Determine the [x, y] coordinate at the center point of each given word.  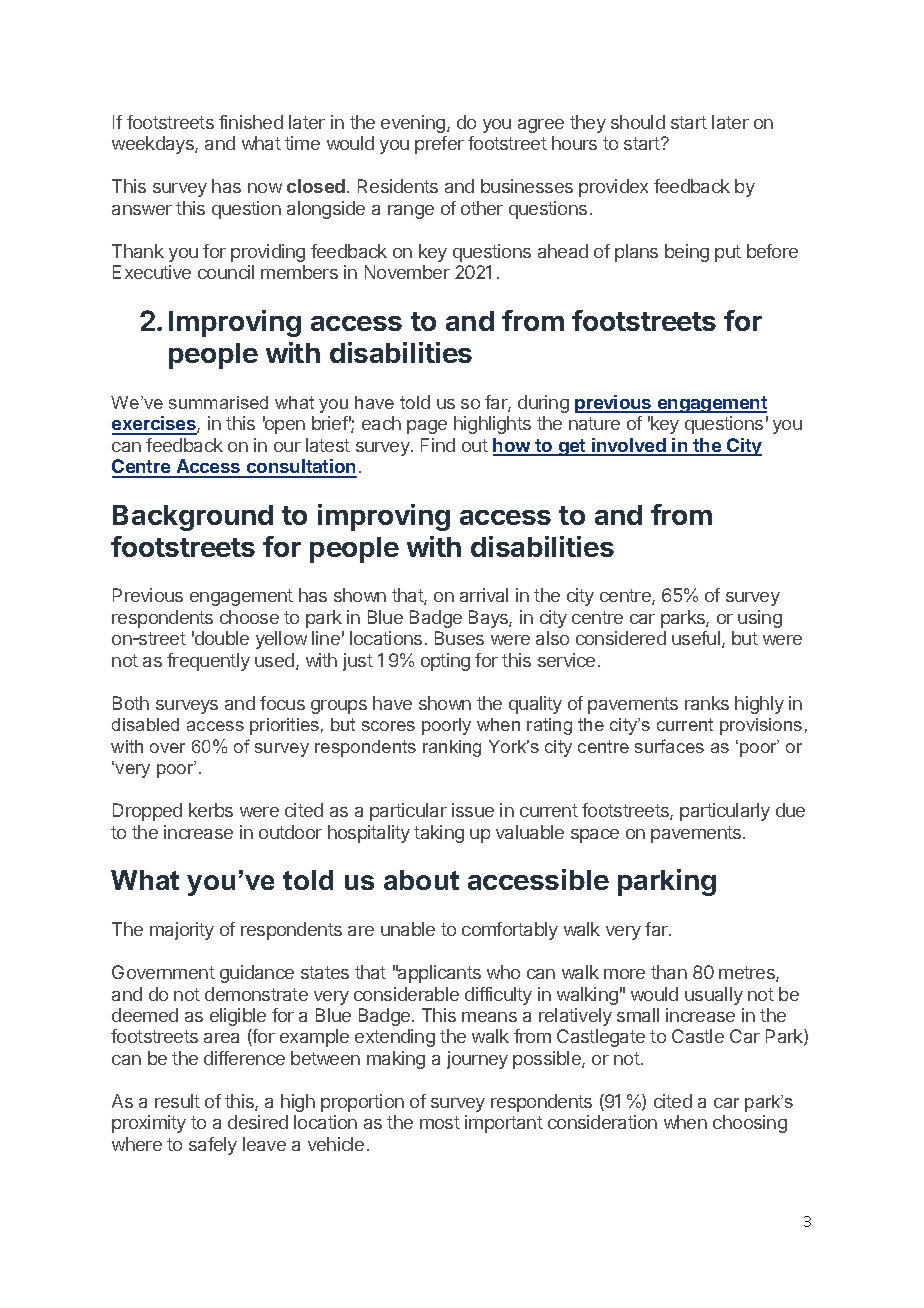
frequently [208, 662]
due [790, 810]
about [421, 880]
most [440, 1122]
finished [251, 122]
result [177, 1101]
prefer [439, 145]
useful [696, 638]
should [638, 122]
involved [629, 446]
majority [182, 931]
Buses [459, 638]
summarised [218, 402]
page [427, 427]
